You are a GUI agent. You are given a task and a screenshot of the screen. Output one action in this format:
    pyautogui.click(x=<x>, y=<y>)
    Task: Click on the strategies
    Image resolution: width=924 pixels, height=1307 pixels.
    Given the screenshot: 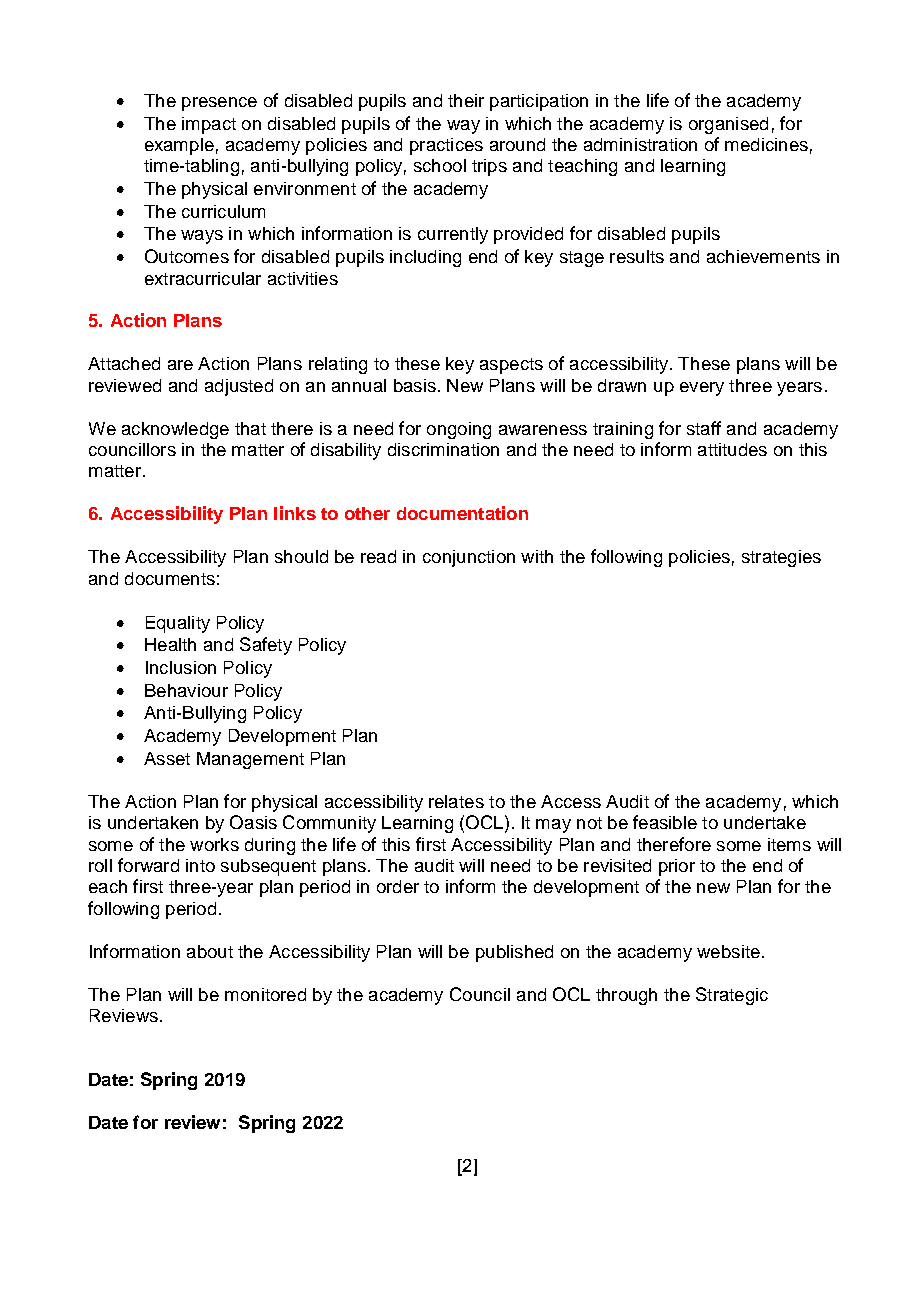 What is the action you would take?
    pyautogui.click(x=781, y=558)
